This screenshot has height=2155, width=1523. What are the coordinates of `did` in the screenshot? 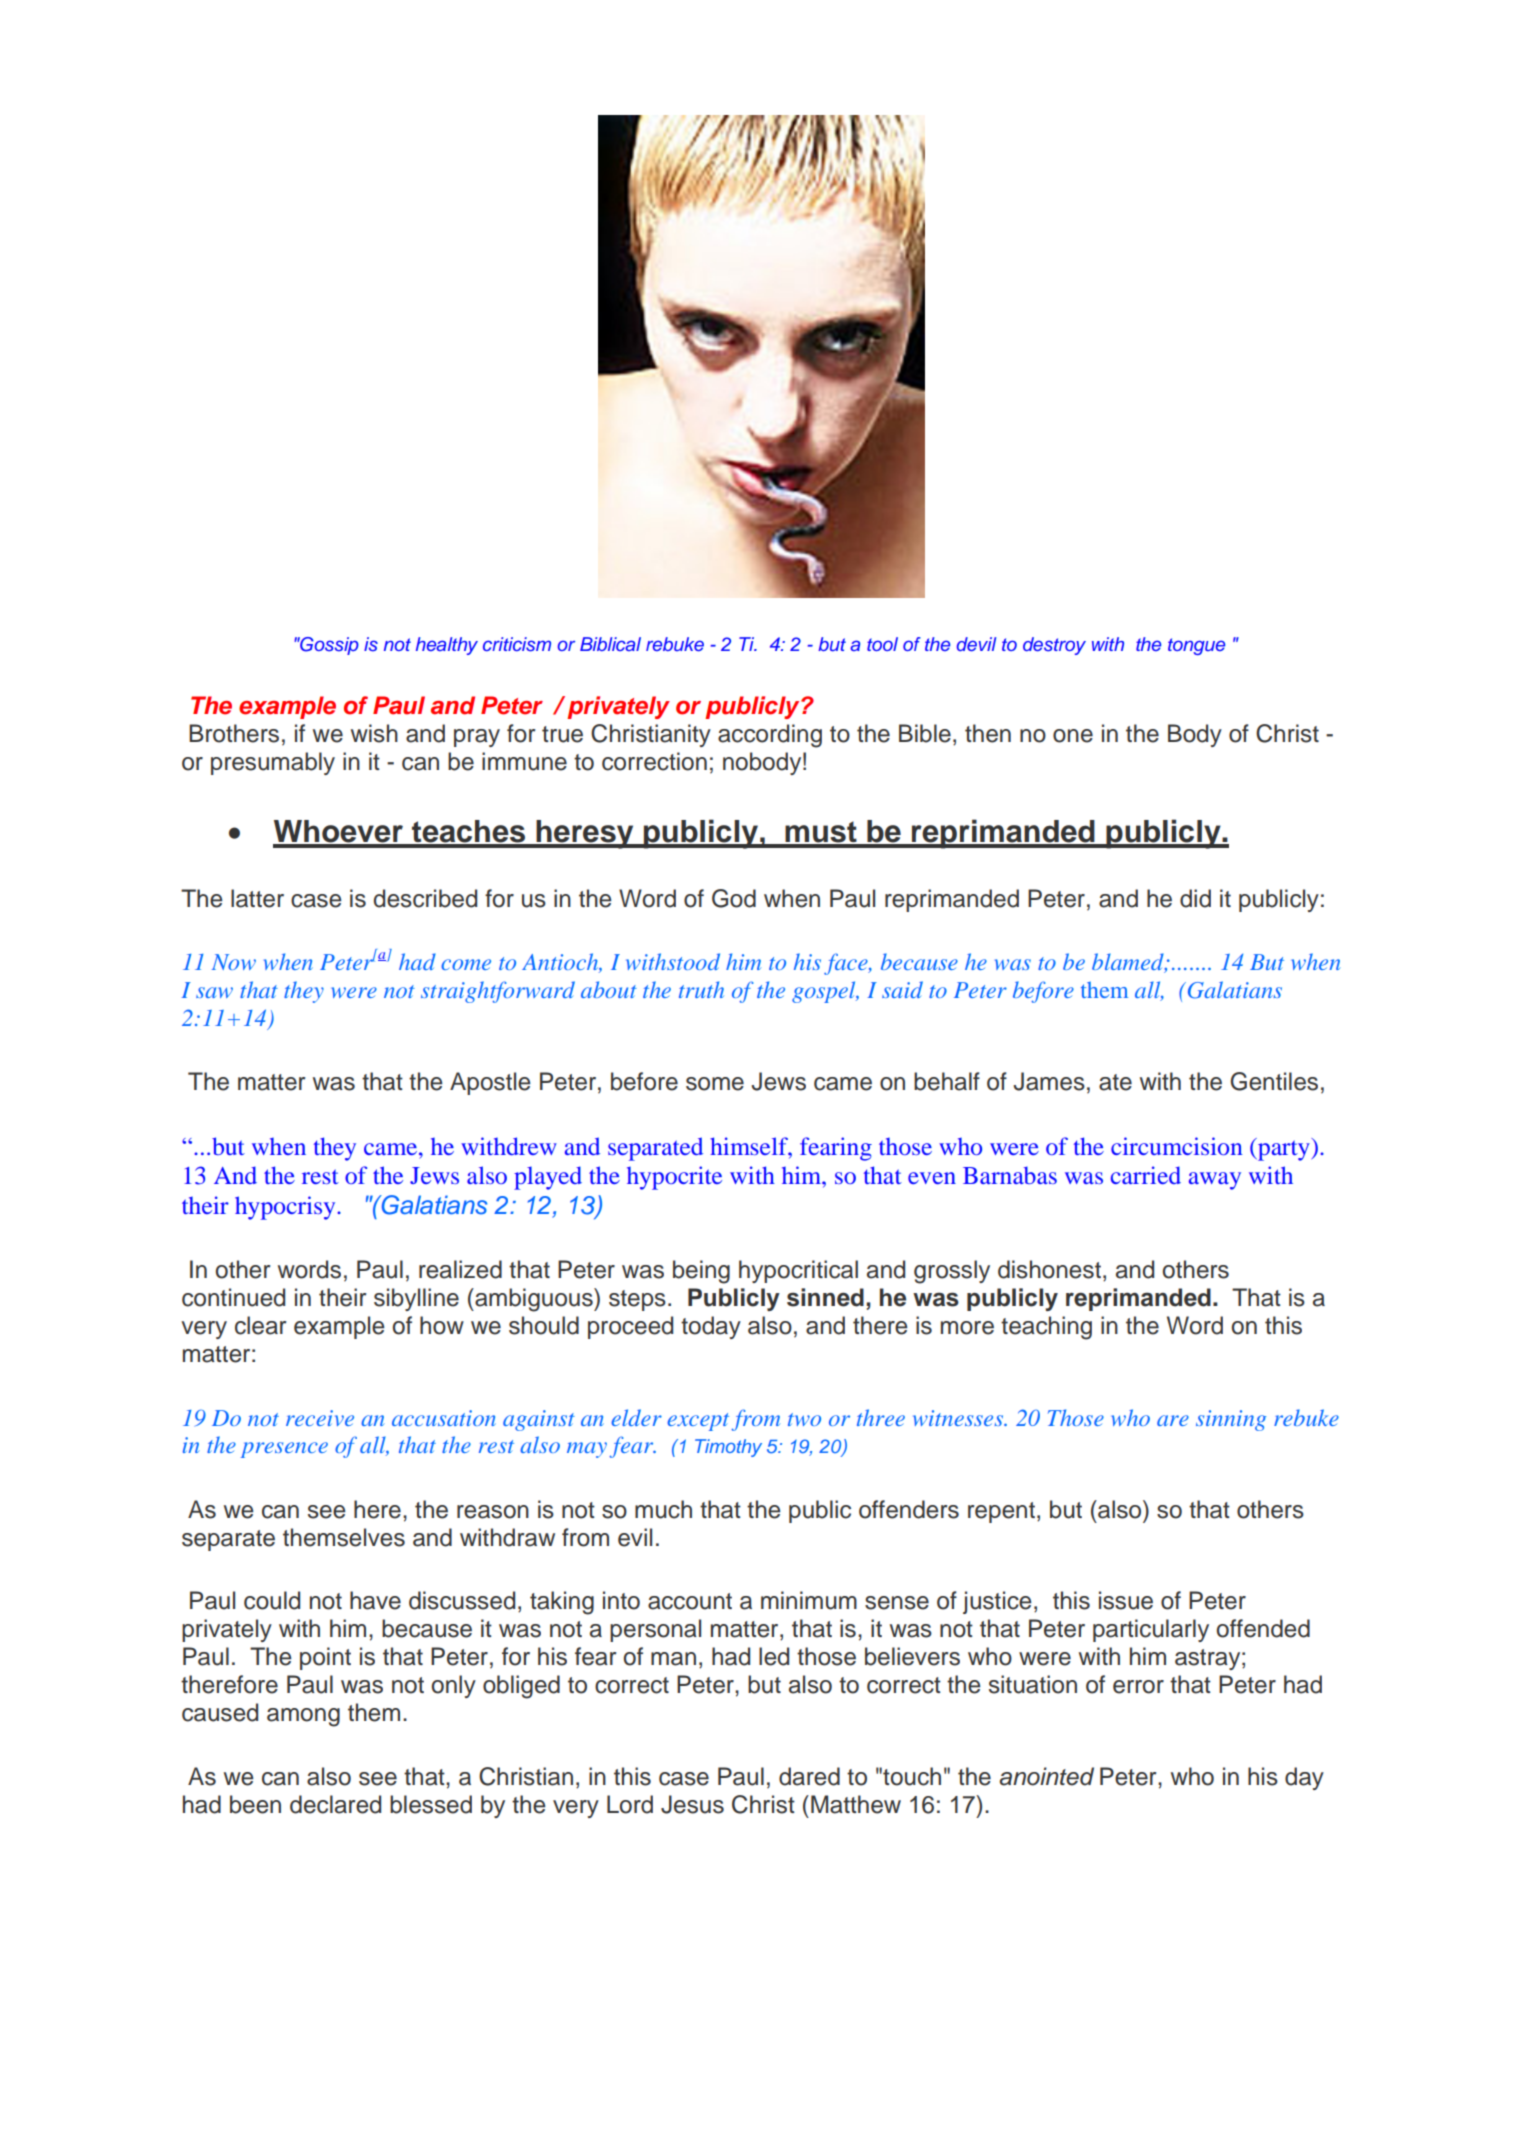 It's located at (1195, 898).
